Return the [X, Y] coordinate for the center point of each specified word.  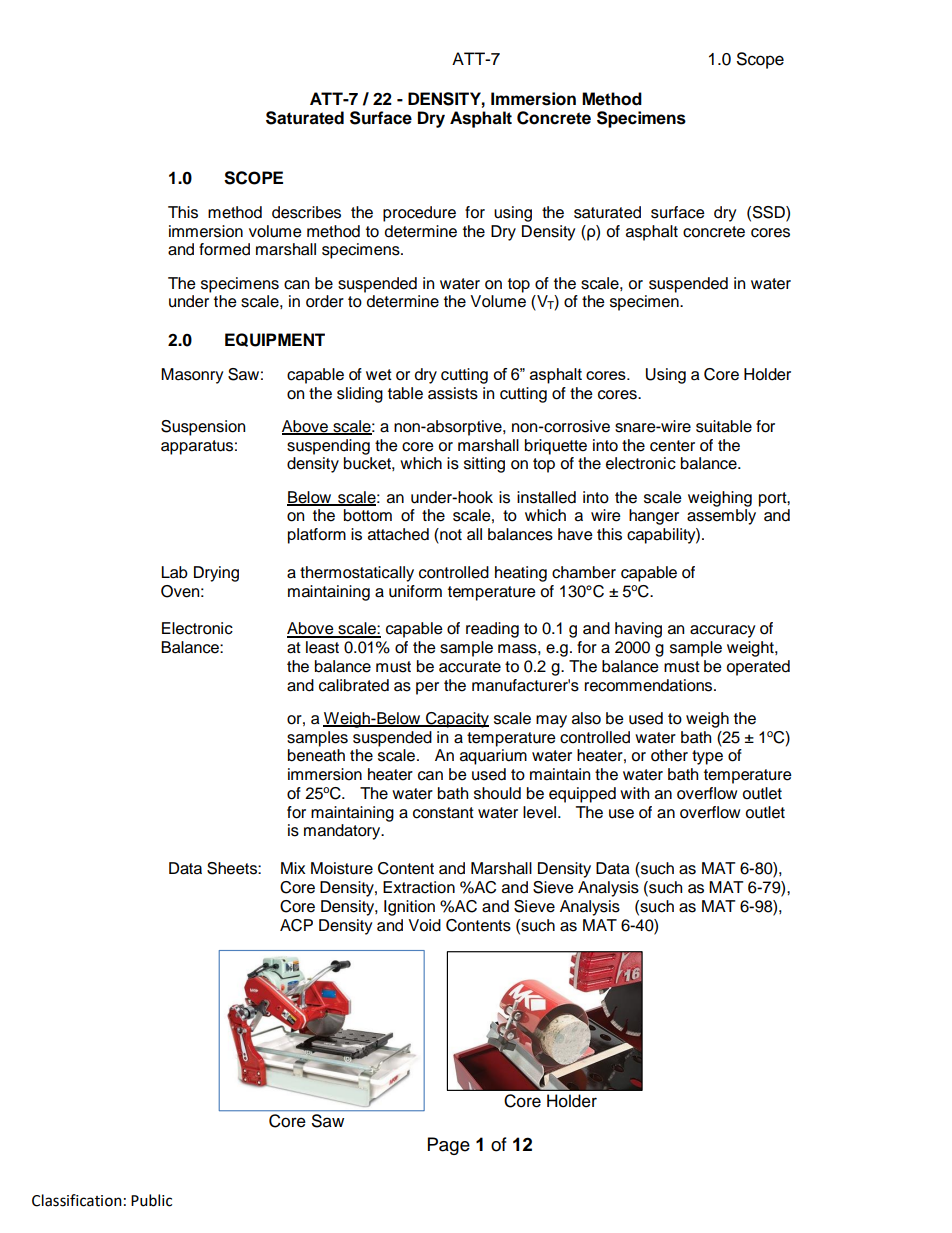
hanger [654, 517]
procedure [419, 214]
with [634, 793]
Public [151, 1200]
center [672, 446]
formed [224, 249]
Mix [293, 868]
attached [398, 534]
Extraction [419, 887]
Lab [174, 572]
